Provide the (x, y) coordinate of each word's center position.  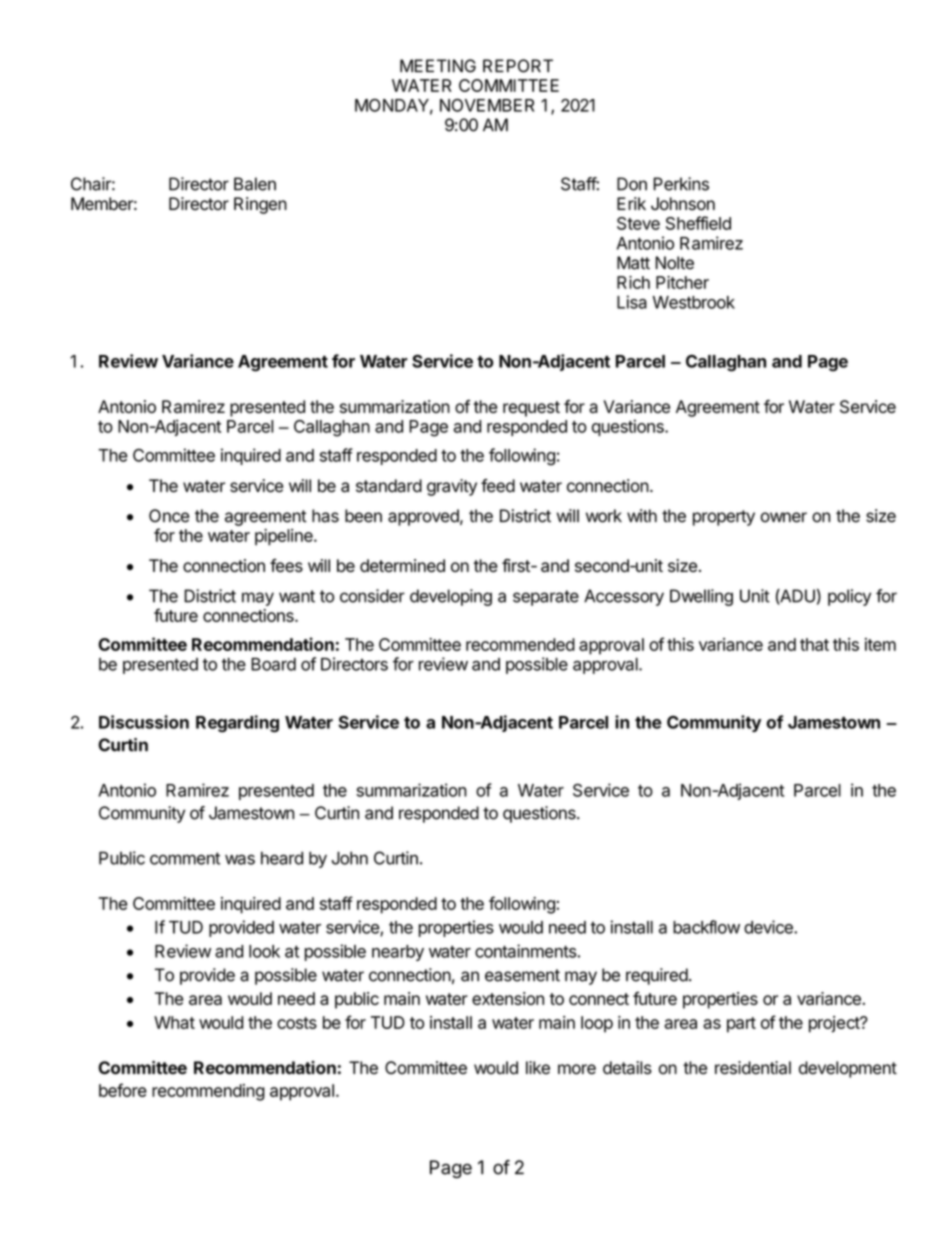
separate (546, 598)
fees (286, 565)
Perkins (681, 184)
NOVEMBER (487, 105)
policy (849, 597)
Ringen (260, 205)
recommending (208, 1092)
